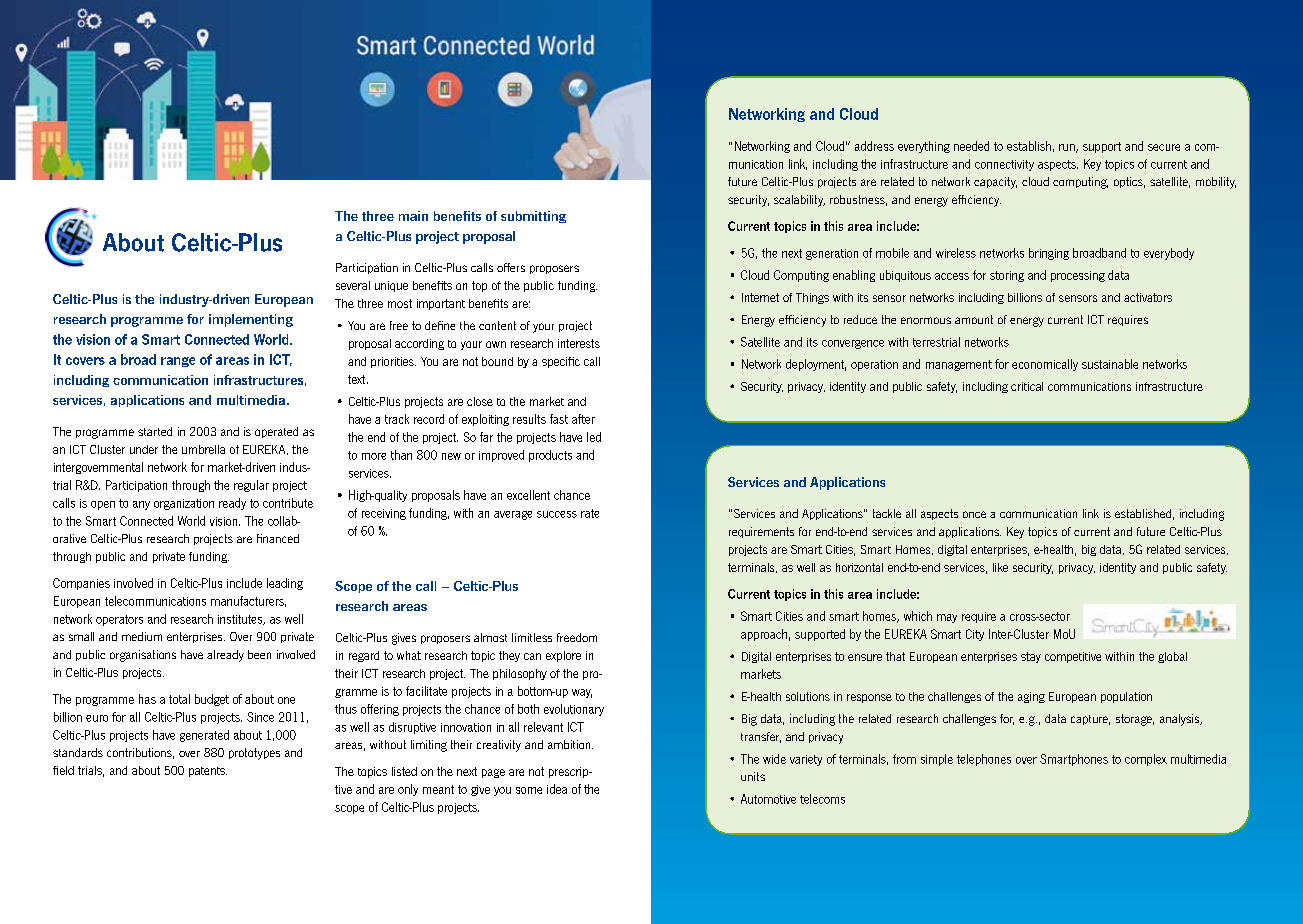 The height and width of the screenshot is (924, 1303). Describe the element at coordinates (208, 772) in the screenshot. I see `patents` at that location.
